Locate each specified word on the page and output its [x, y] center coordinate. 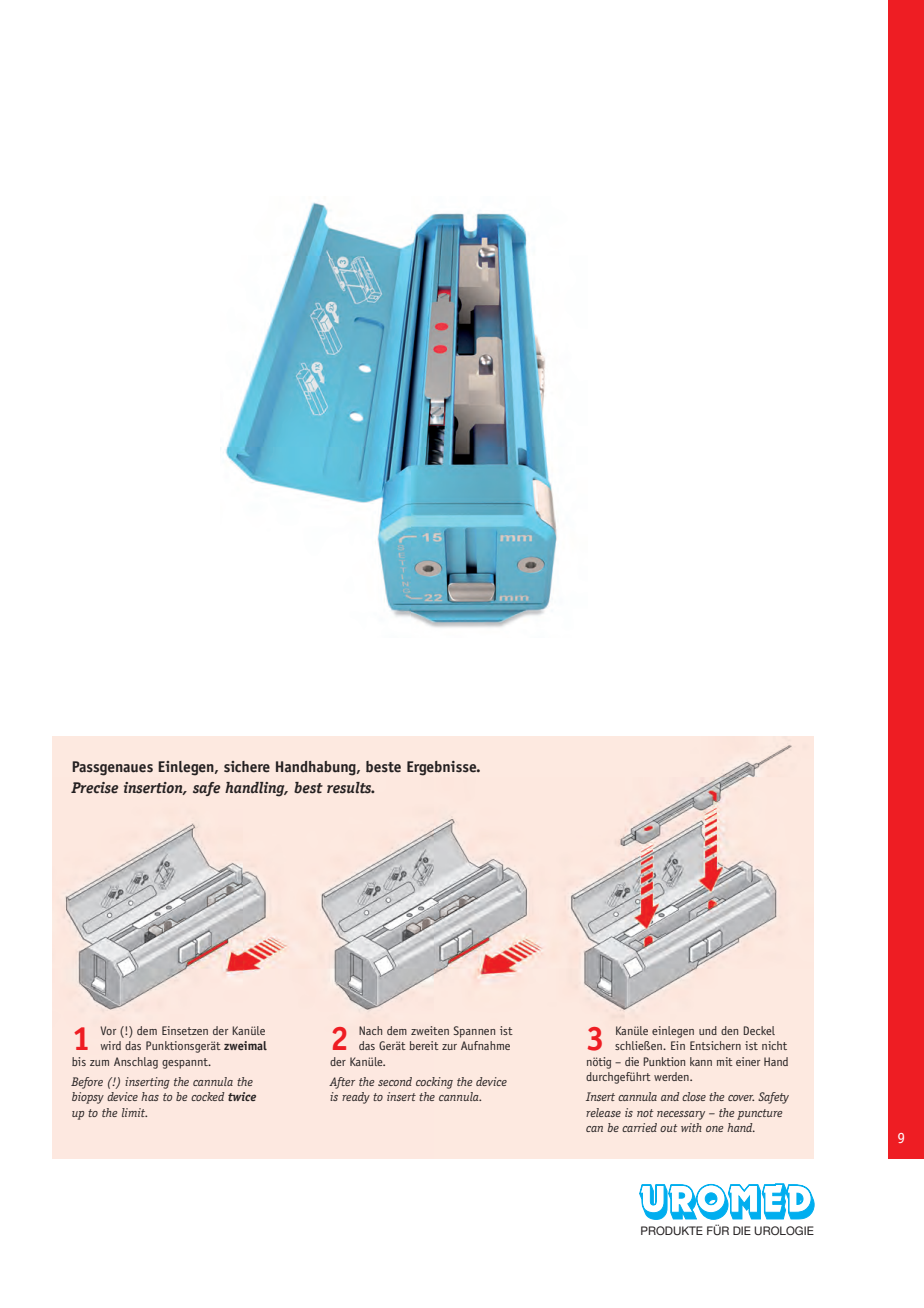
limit [134, 1112]
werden [672, 1076]
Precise [94, 788]
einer [748, 1061]
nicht [774, 1045]
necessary [681, 1115]
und [708, 1030]
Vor [108, 1030]
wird [111, 1045]
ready [356, 1098]
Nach [370, 1030]
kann [701, 1061]
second [395, 1081]
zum [99, 1063]
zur [449, 1047]
